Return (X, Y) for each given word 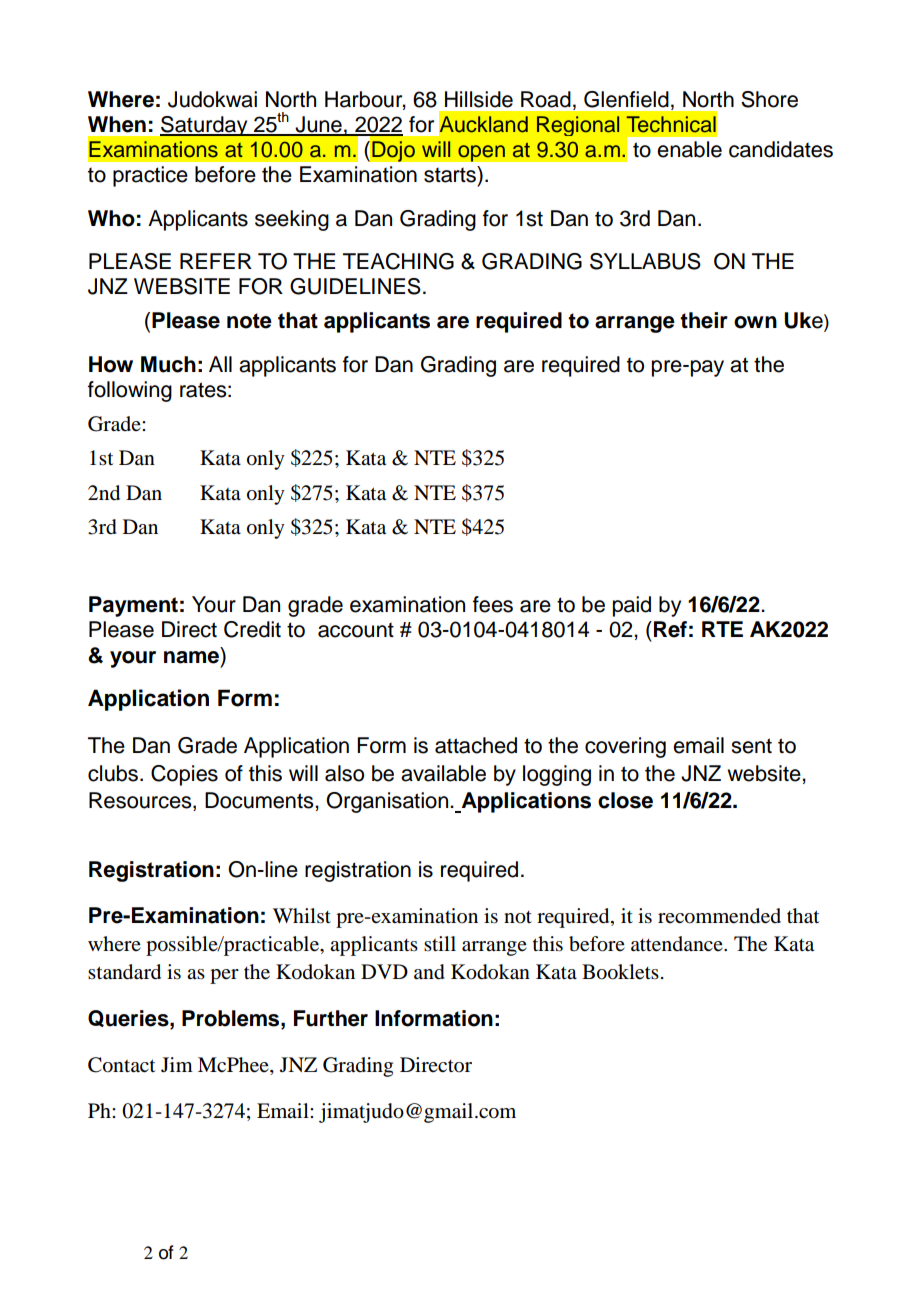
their (704, 320)
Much (168, 364)
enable (689, 149)
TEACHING (398, 261)
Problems (232, 1018)
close (625, 800)
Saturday (205, 126)
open (482, 153)
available (443, 773)
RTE (722, 629)
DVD (384, 971)
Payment (133, 606)
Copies (184, 775)
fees (493, 604)
